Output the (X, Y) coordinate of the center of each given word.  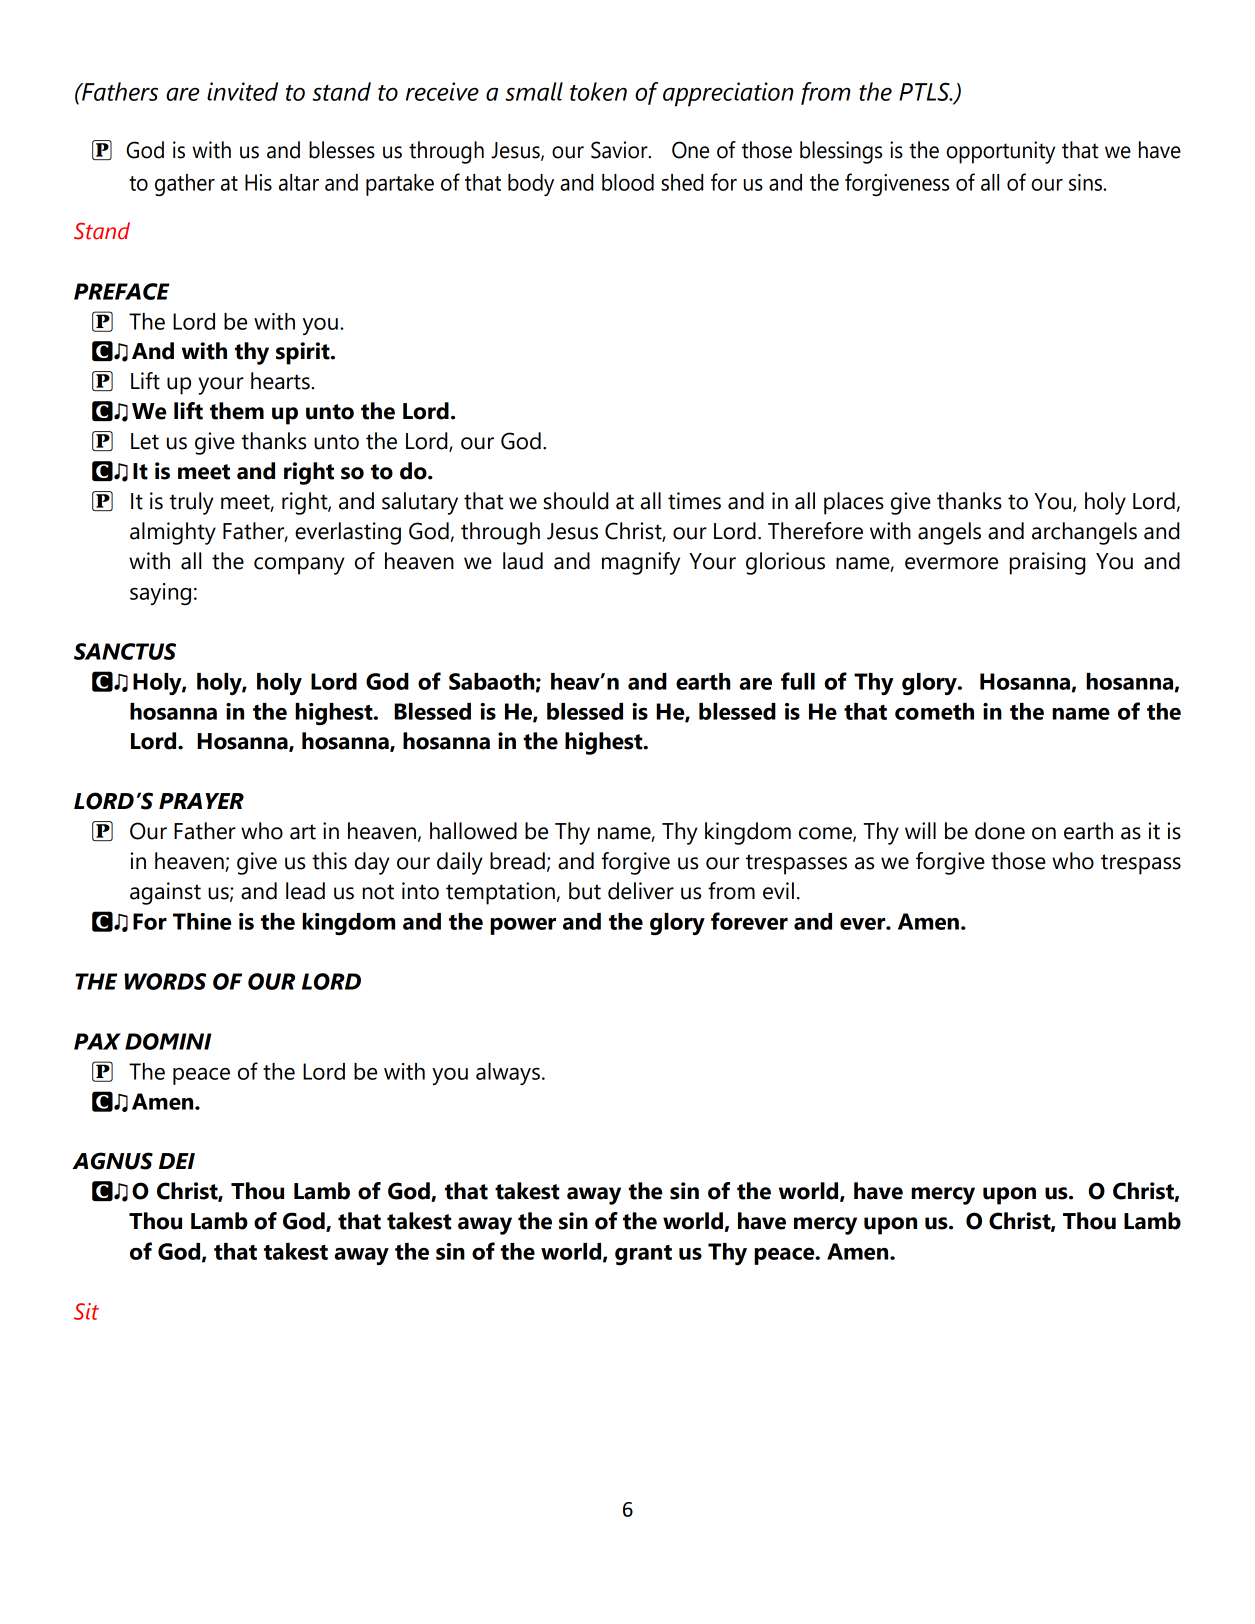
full (798, 681)
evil (778, 891)
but (585, 891)
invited (242, 91)
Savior (620, 150)
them (237, 411)
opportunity (1001, 152)
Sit (86, 1311)
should (575, 501)
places (854, 503)
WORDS (165, 981)
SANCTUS (125, 651)
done (1000, 831)
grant (643, 1255)
